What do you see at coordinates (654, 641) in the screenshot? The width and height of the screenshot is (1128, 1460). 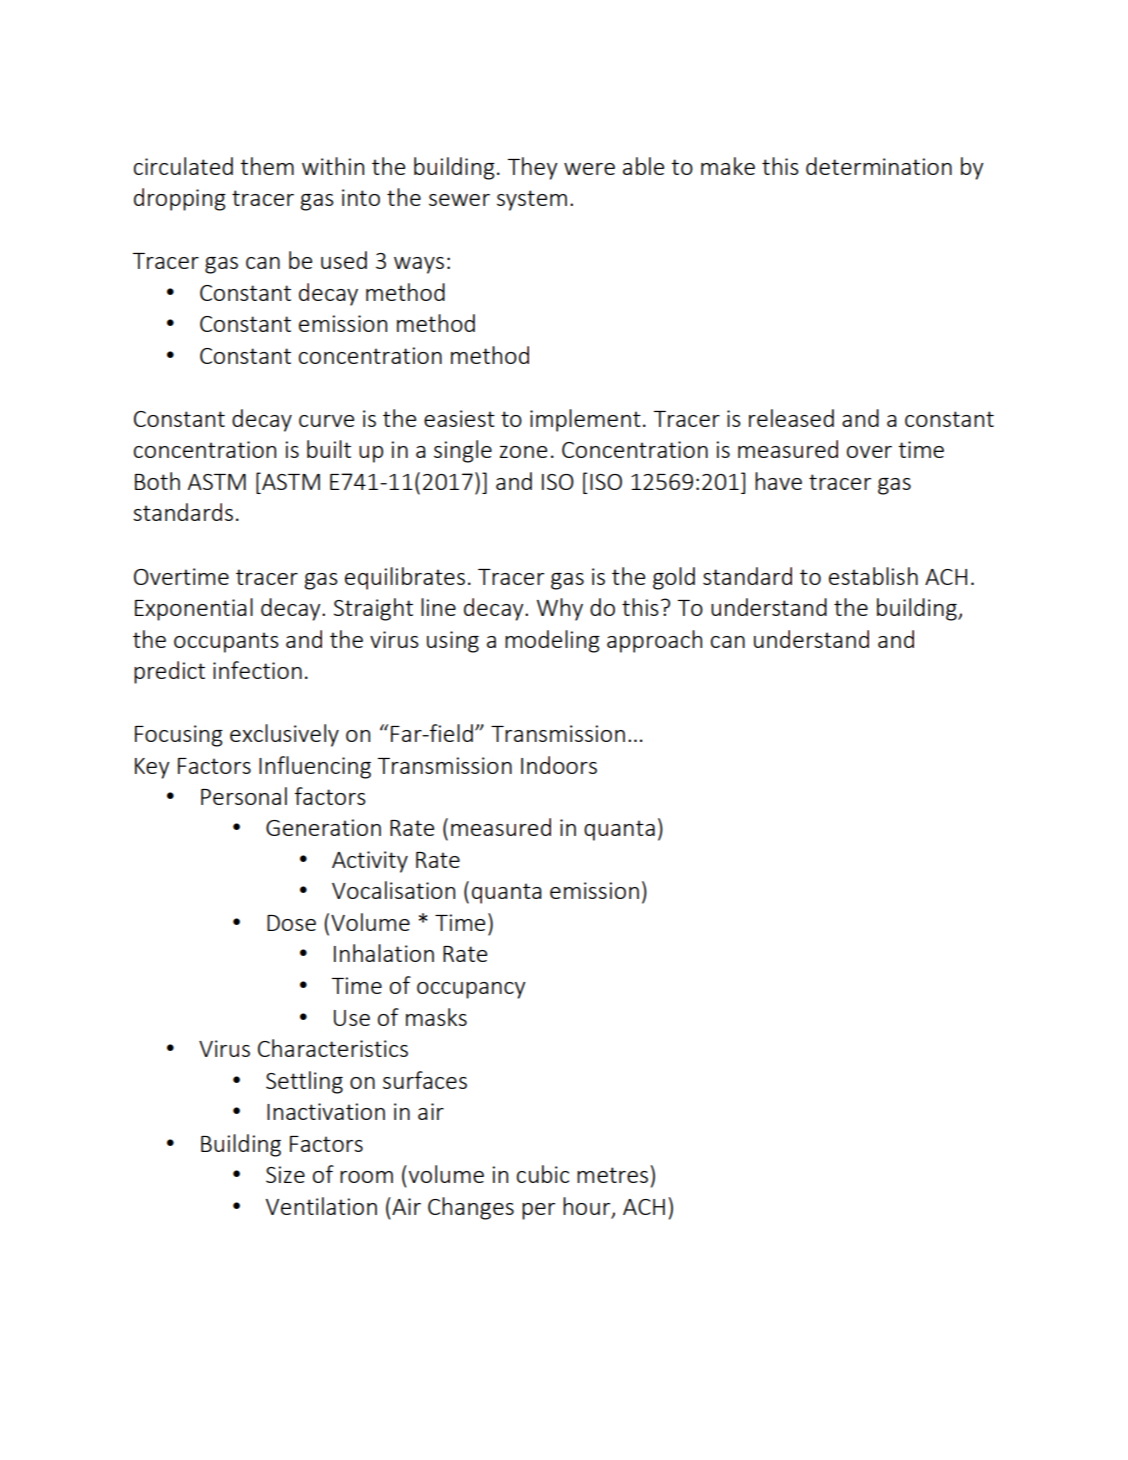 I see `approach` at bounding box center [654, 641].
